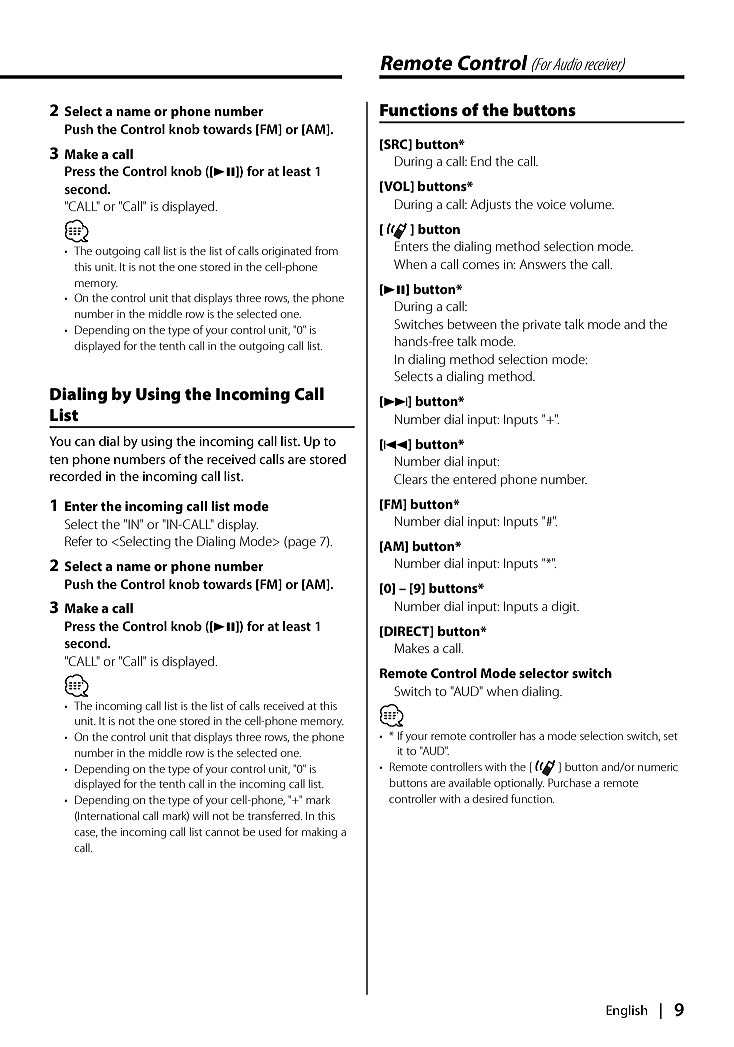 The image size is (734, 1047). I want to click on Clears, so click(410, 479).
